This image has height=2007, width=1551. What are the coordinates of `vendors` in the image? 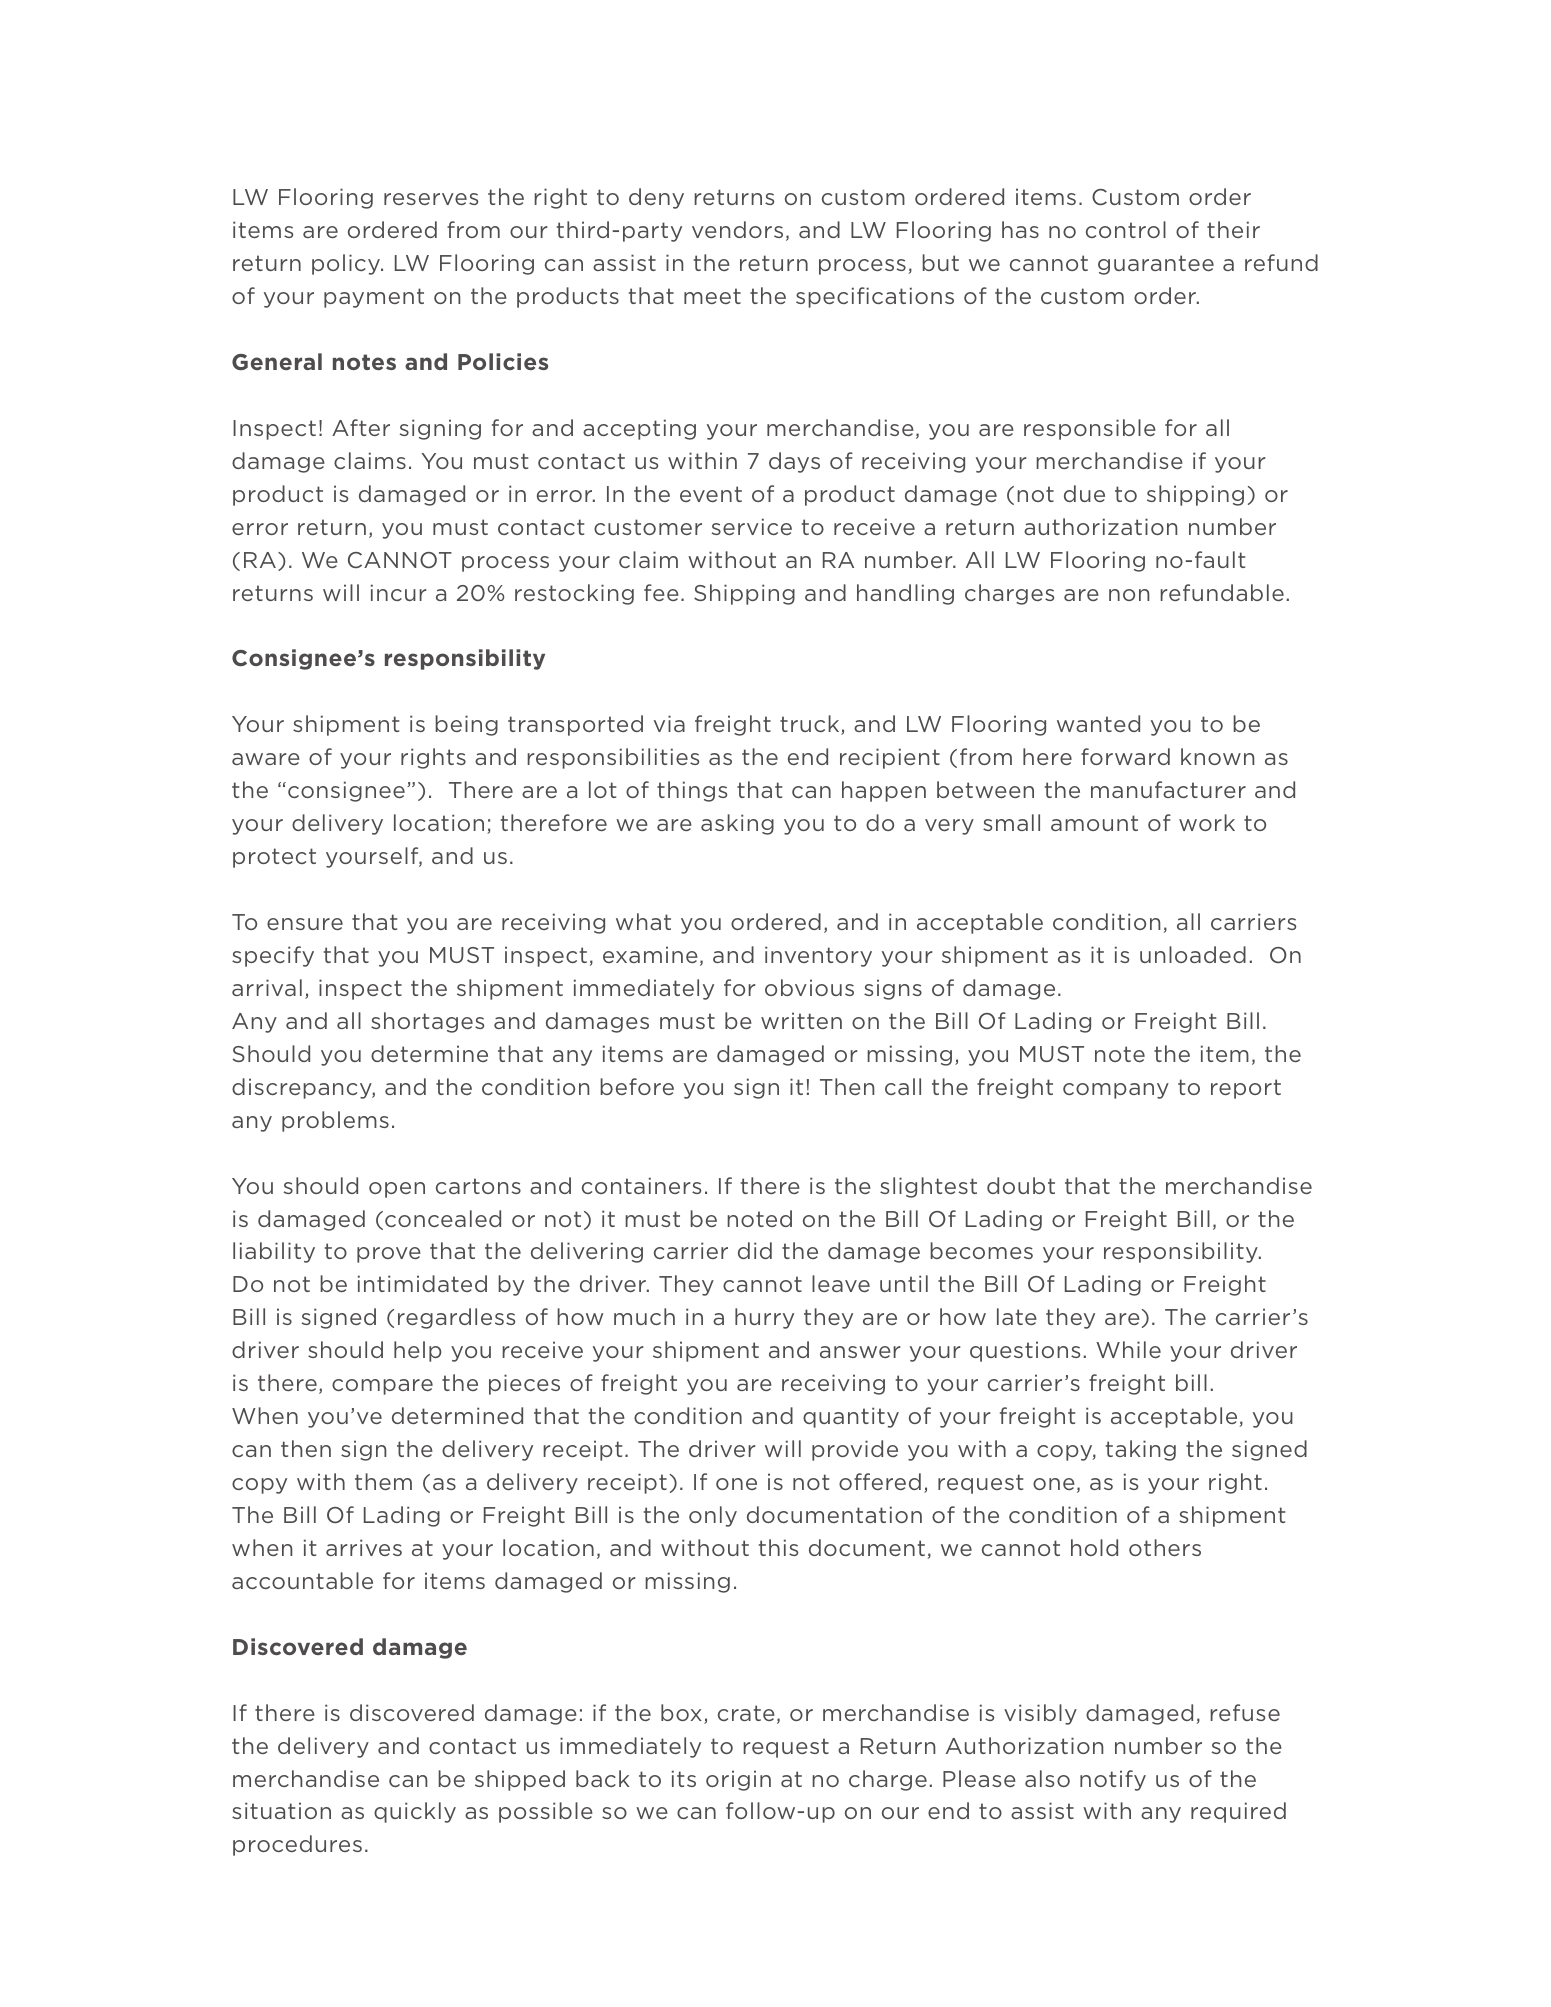 It's located at (737, 229).
